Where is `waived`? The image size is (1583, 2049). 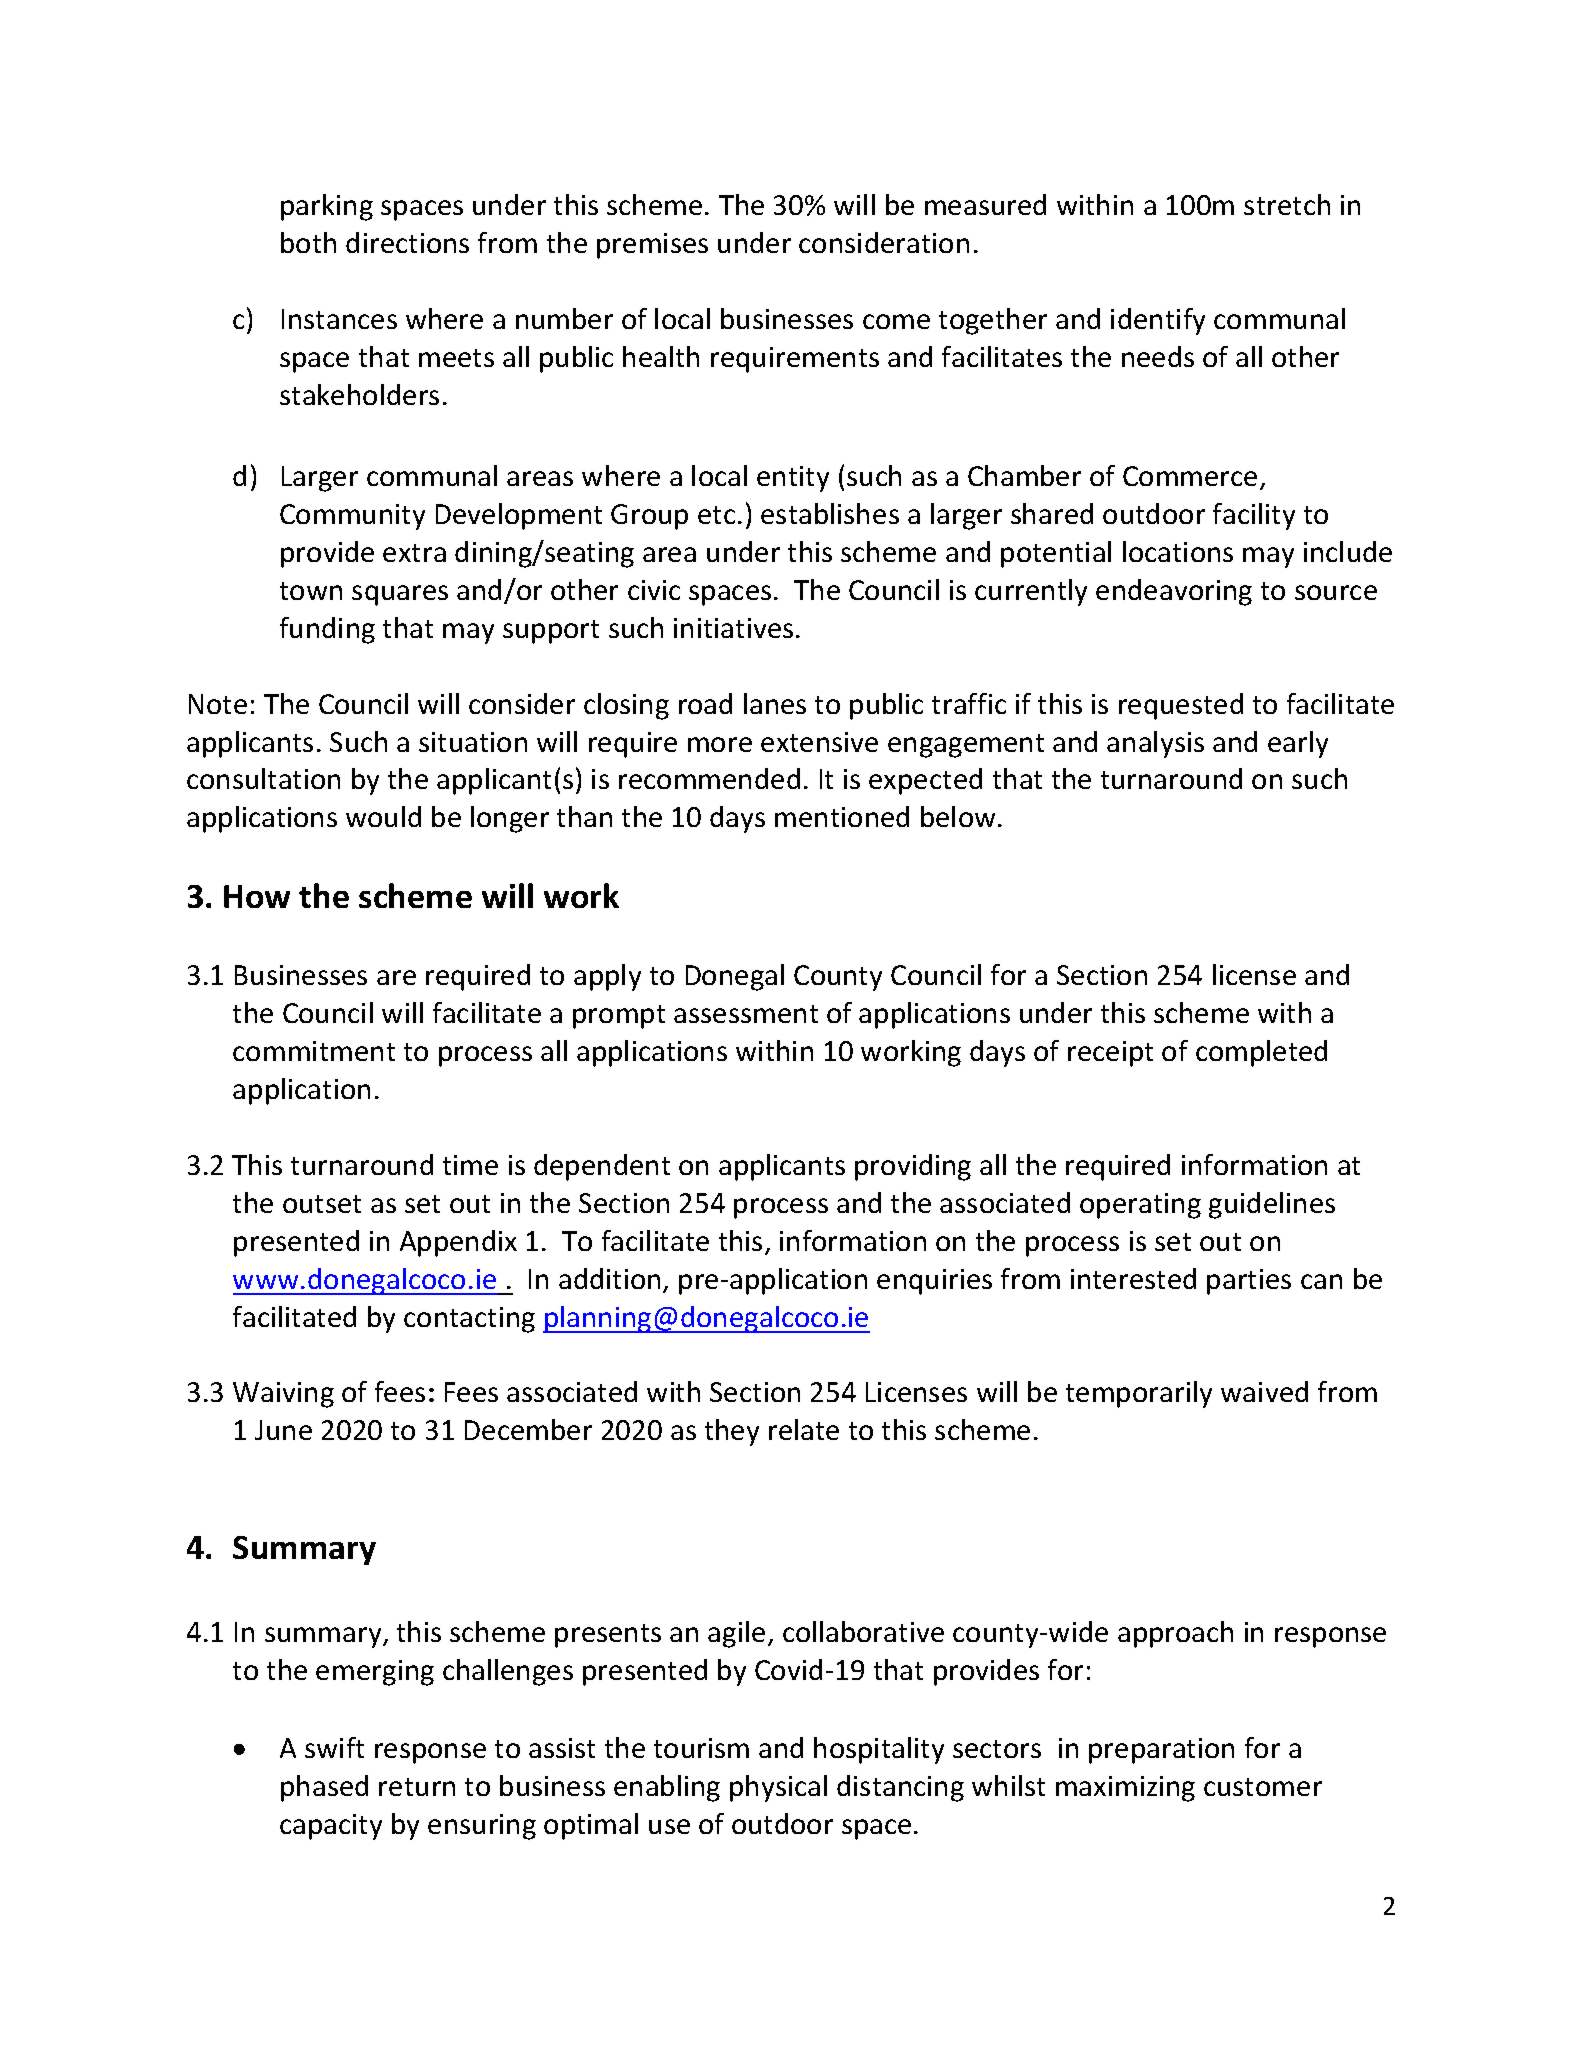
waived is located at coordinates (1264, 1391).
